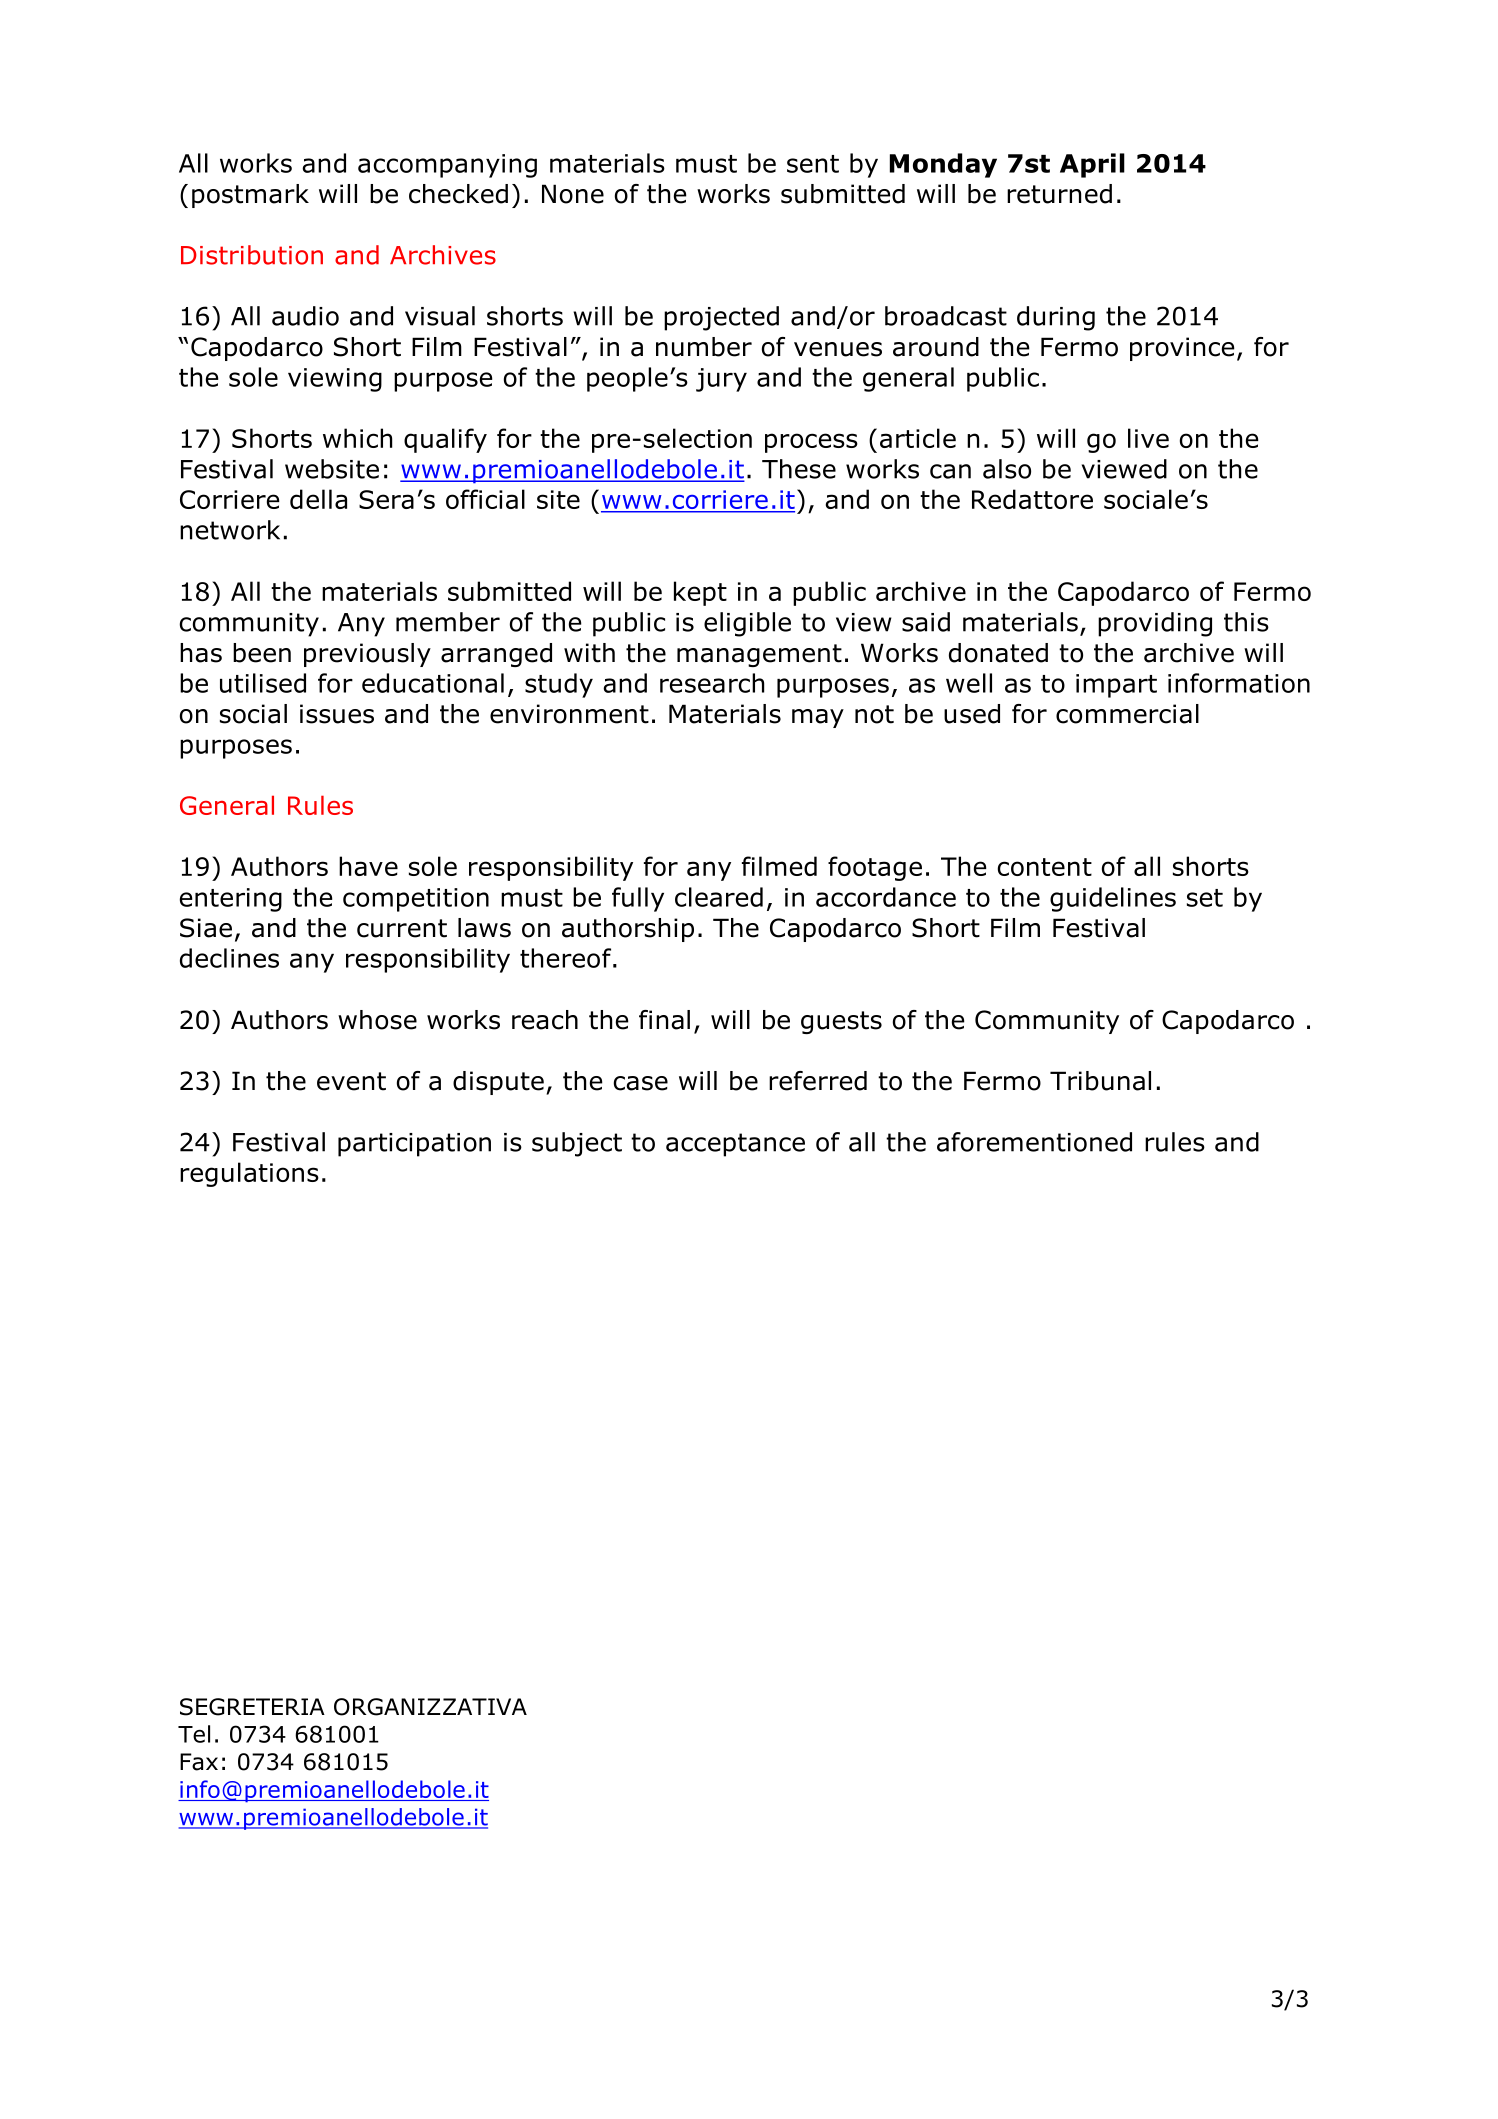  What do you see at coordinates (577, 1144) in the screenshot?
I see `subject` at bounding box center [577, 1144].
